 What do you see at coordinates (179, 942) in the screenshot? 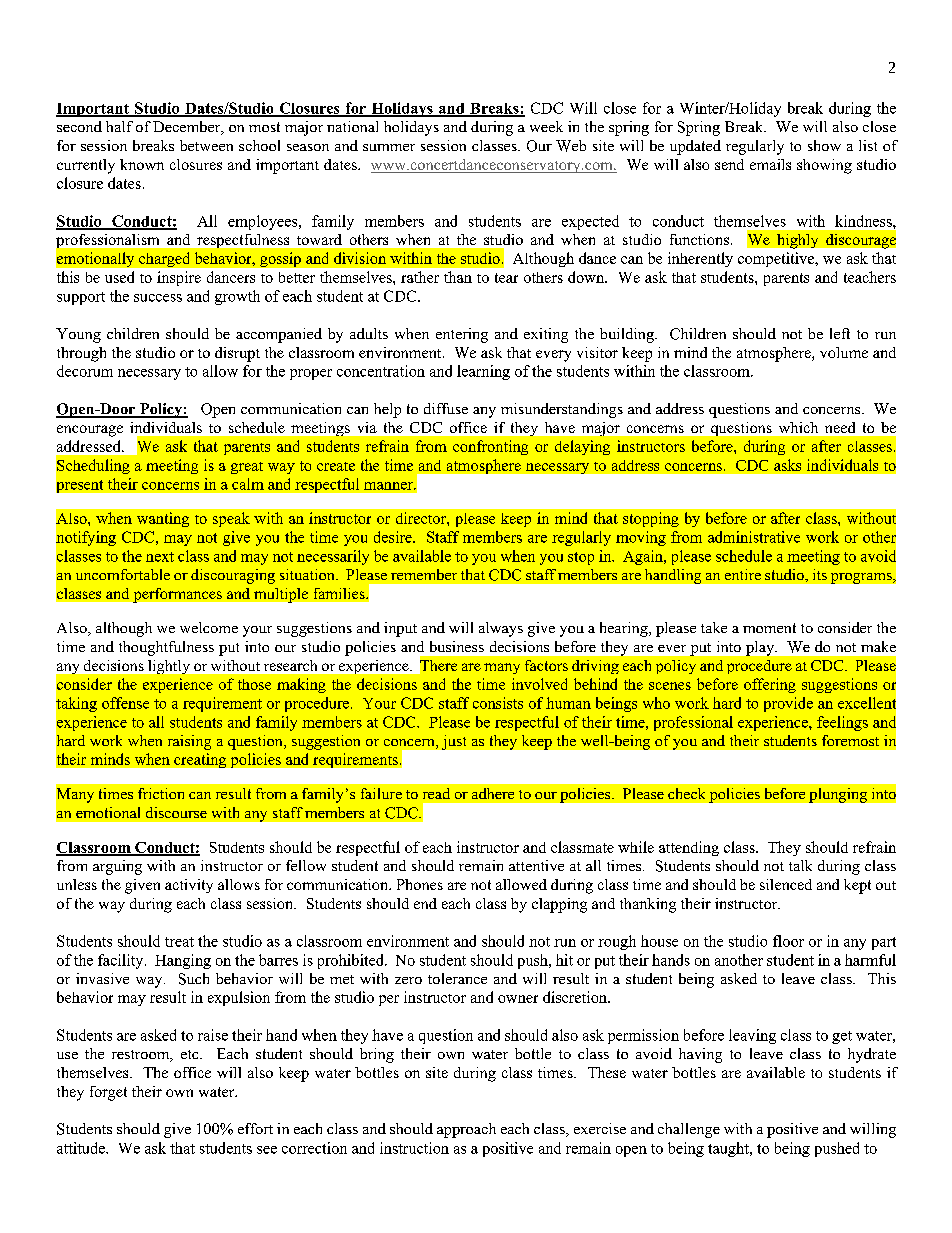
I see `treat` at bounding box center [179, 942].
